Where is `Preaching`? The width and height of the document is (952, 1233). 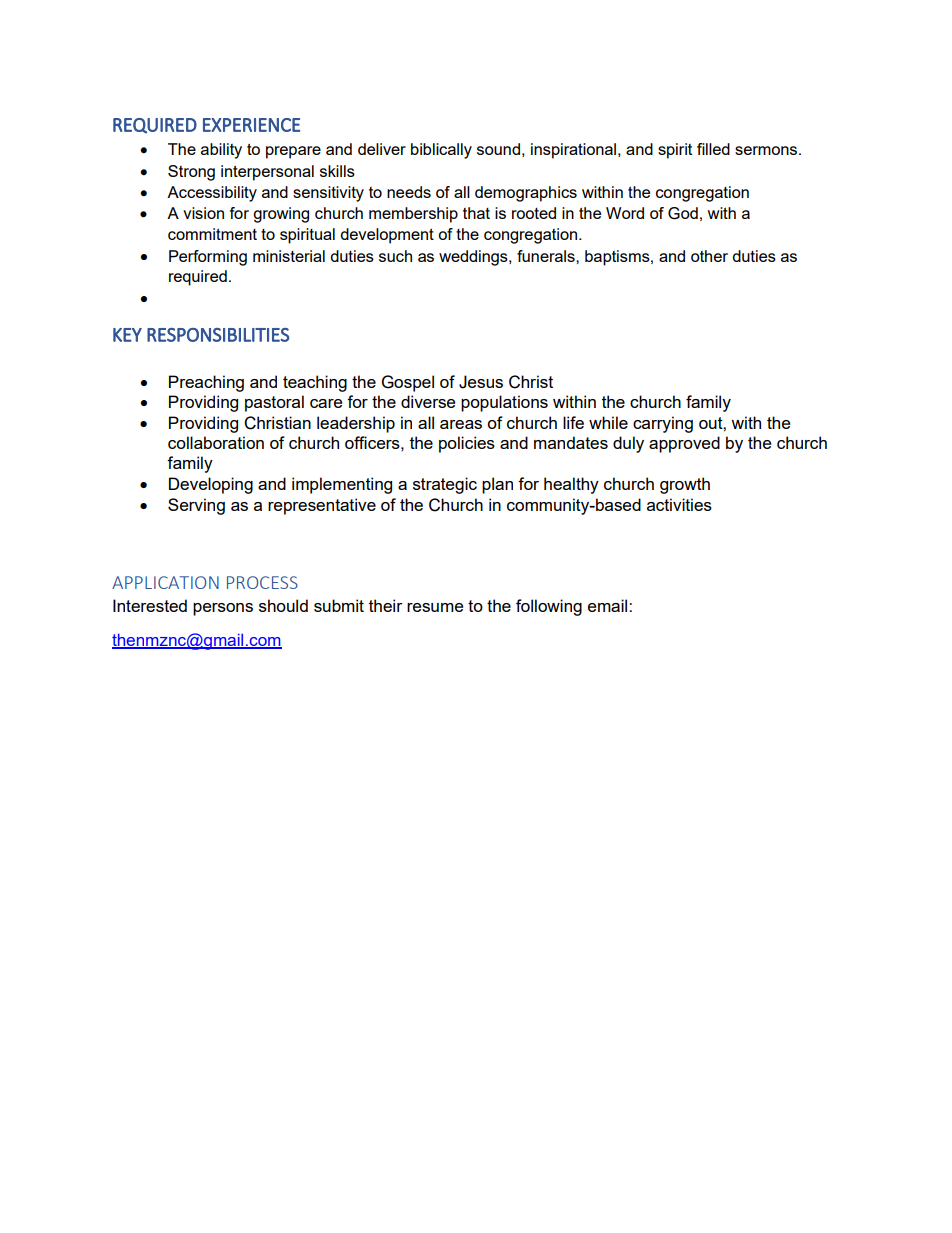 Preaching is located at coordinates (206, 383).
